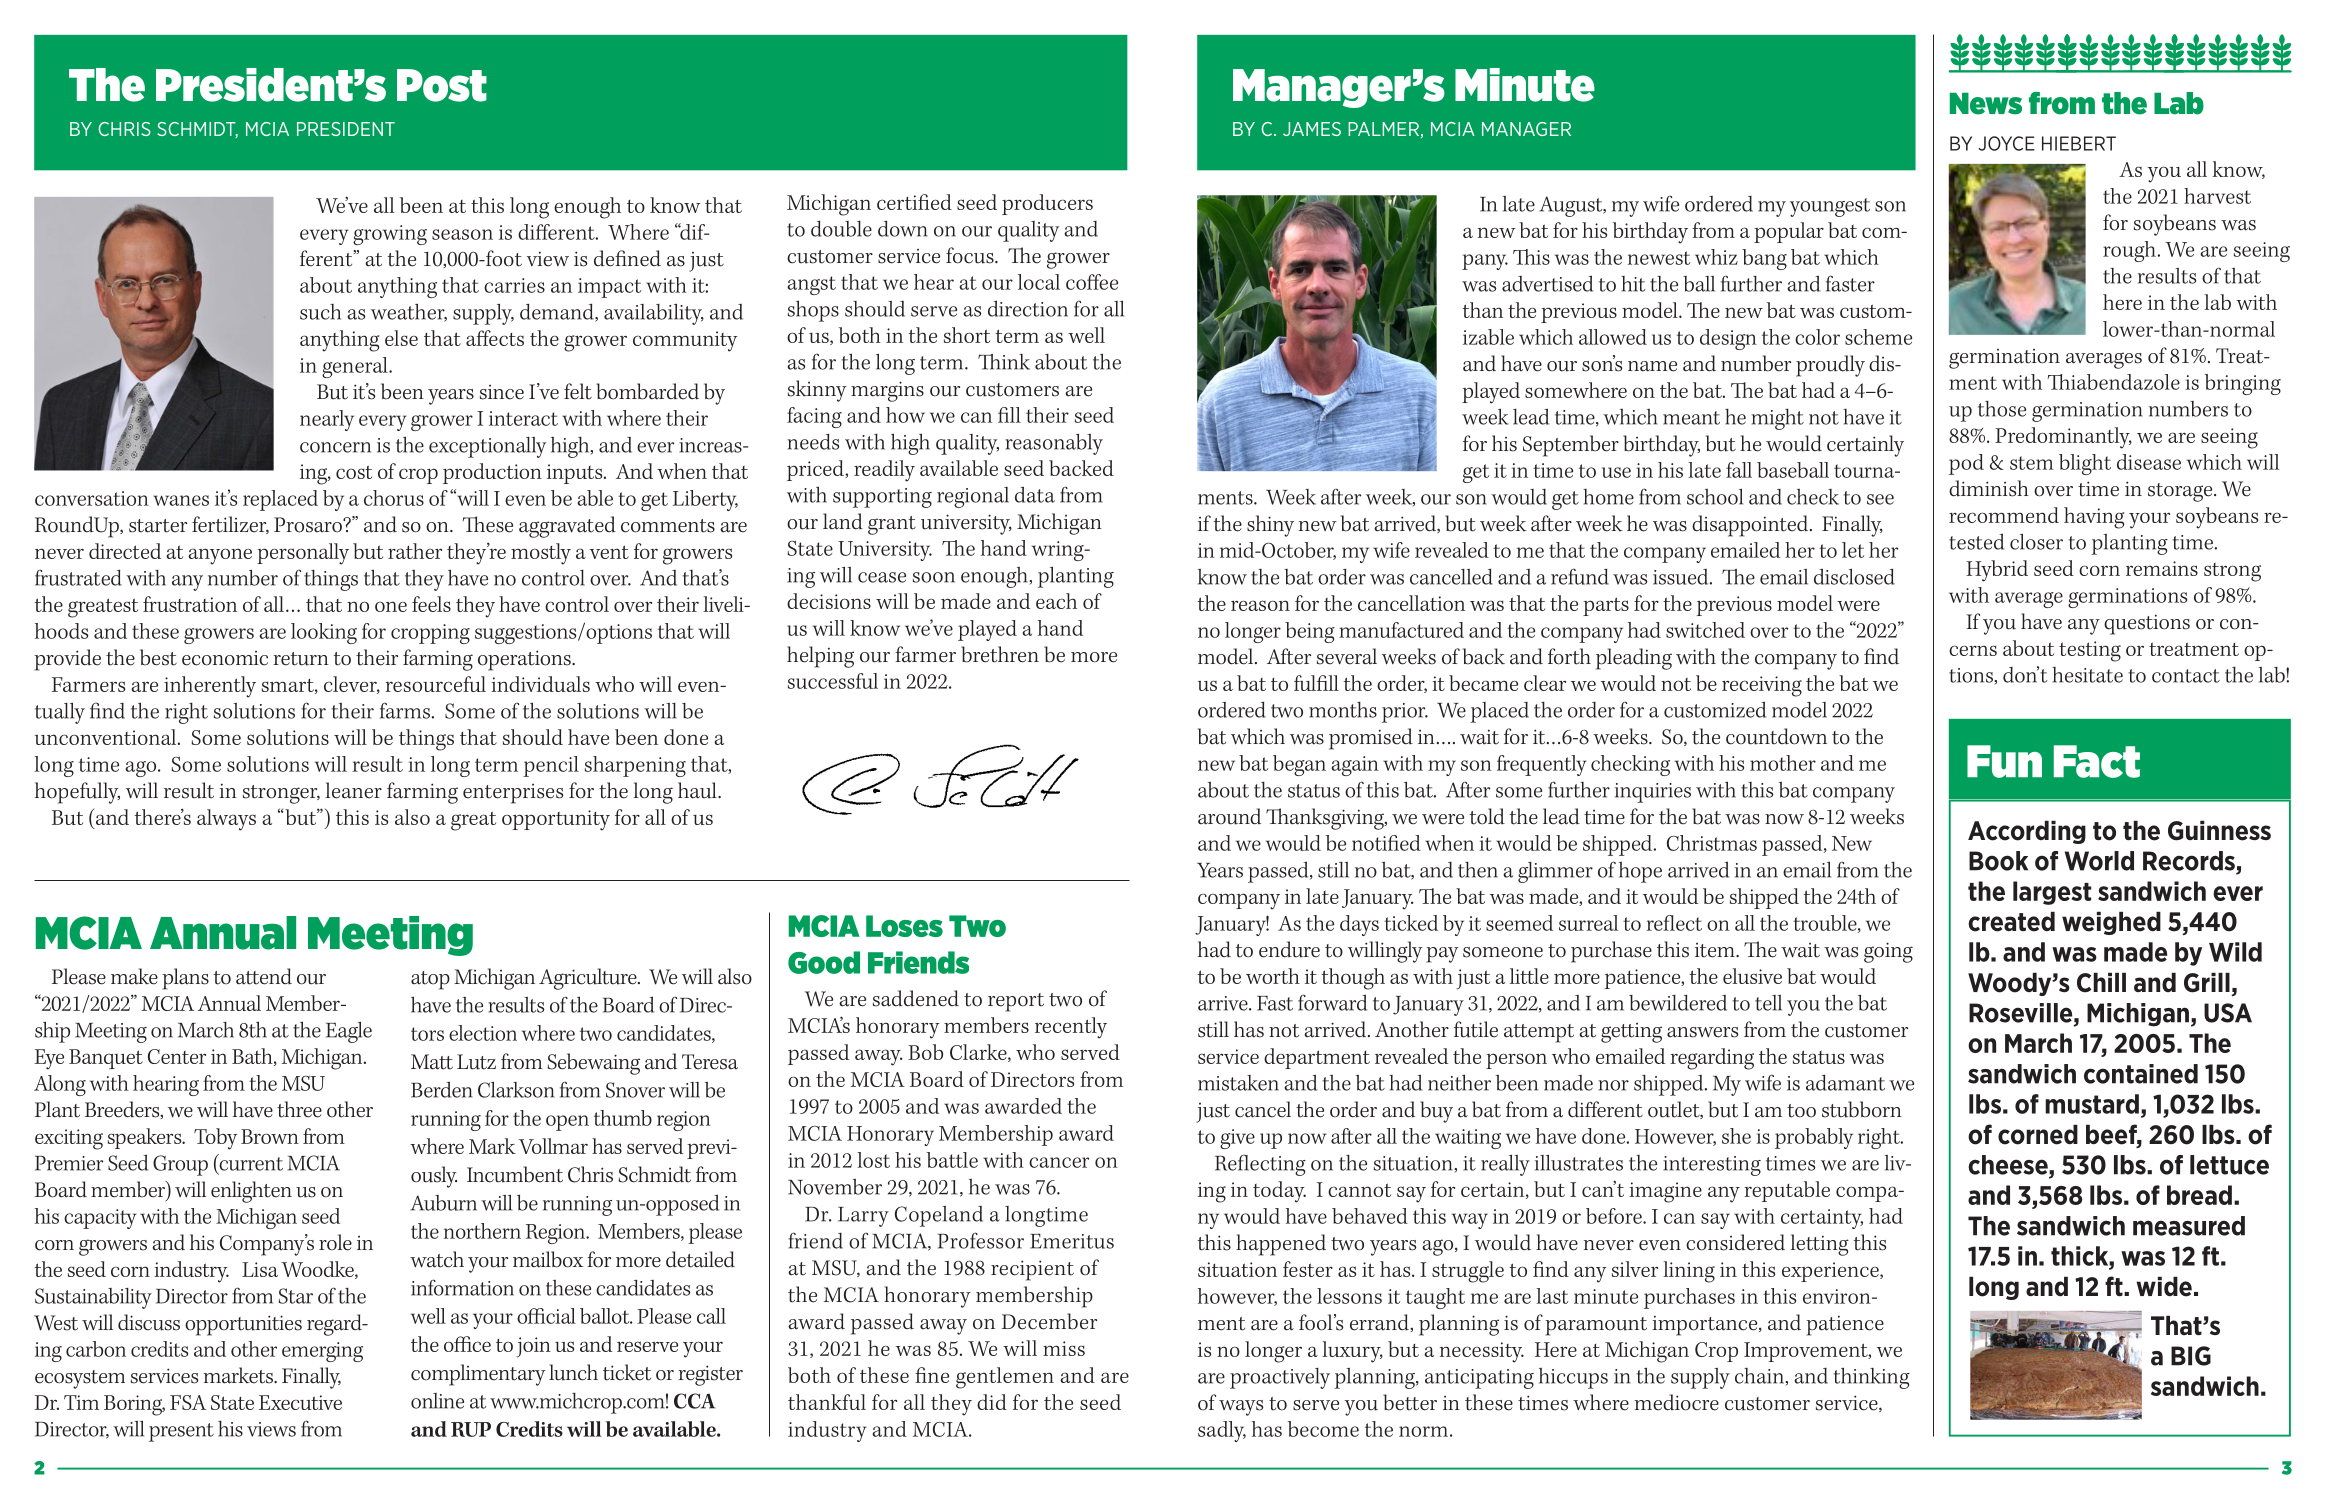 This image has height=1505, width=2326. Describe the element at coordinates (2006, 143) in the image. I see `JOYCE` at that location.
